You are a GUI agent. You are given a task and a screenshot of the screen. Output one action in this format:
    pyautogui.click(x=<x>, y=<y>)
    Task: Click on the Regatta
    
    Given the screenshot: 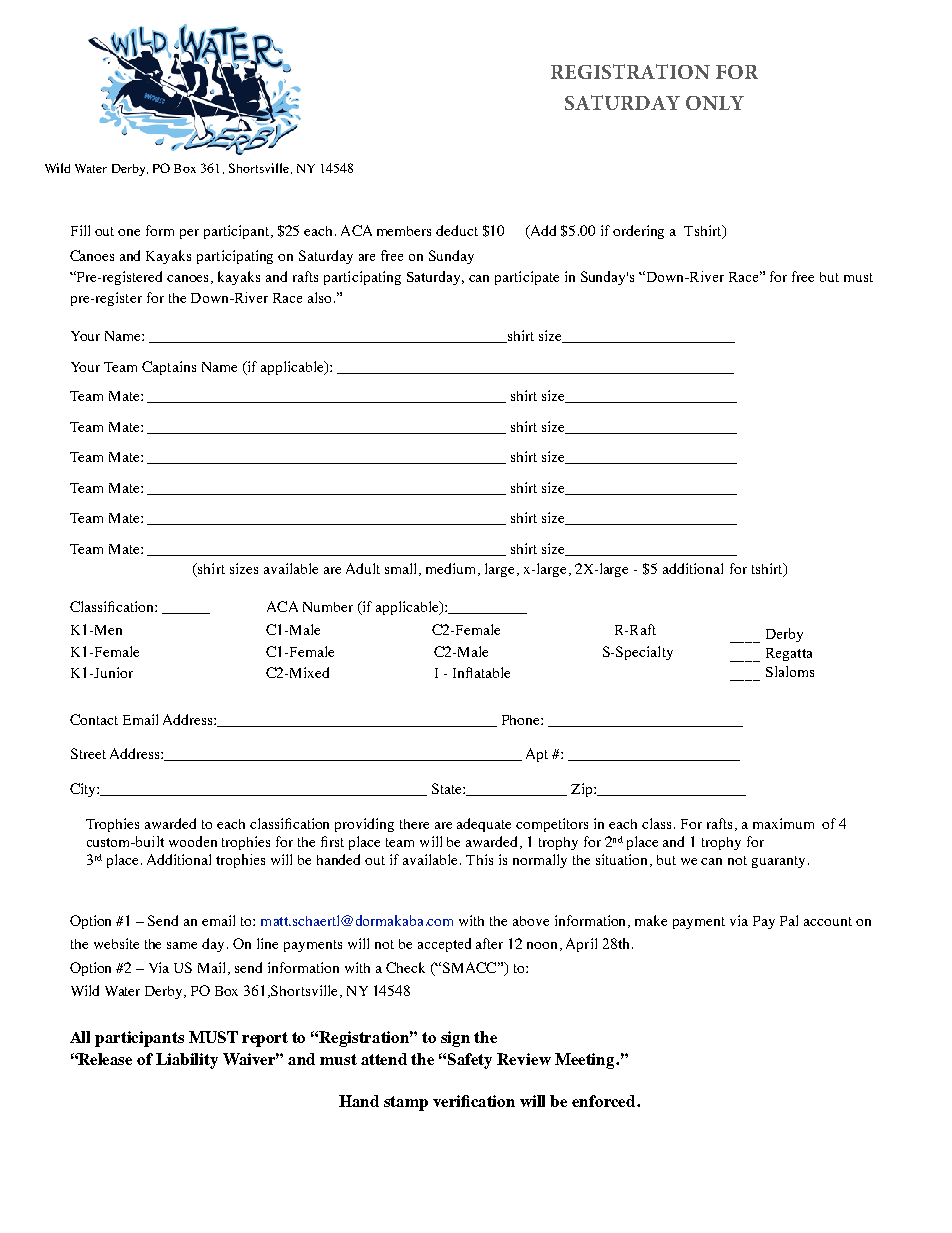 What is the action you would take?
    pyautogui.click(x=789, y=654)
